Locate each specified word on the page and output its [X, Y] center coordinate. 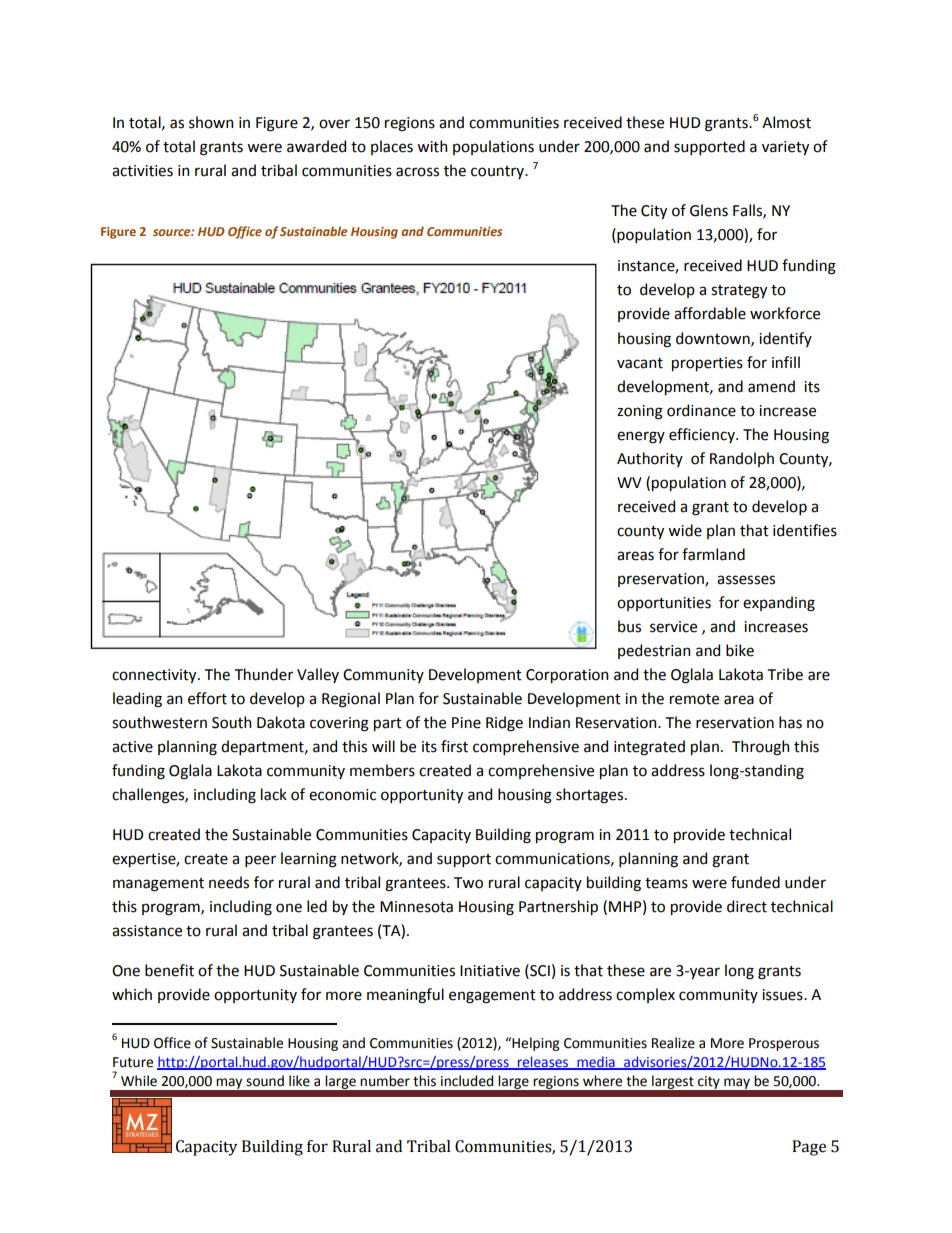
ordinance [701, 410]
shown [211, 122]
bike [740, 650]
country [499, 172]
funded [755, 882]
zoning [640, 412]
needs [229, 882]
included [467, 1081]
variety [785, 148]
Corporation [567, 676]
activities [142, 171]
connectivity [155, 676]
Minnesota [416, 907]
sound [265, 1081]
